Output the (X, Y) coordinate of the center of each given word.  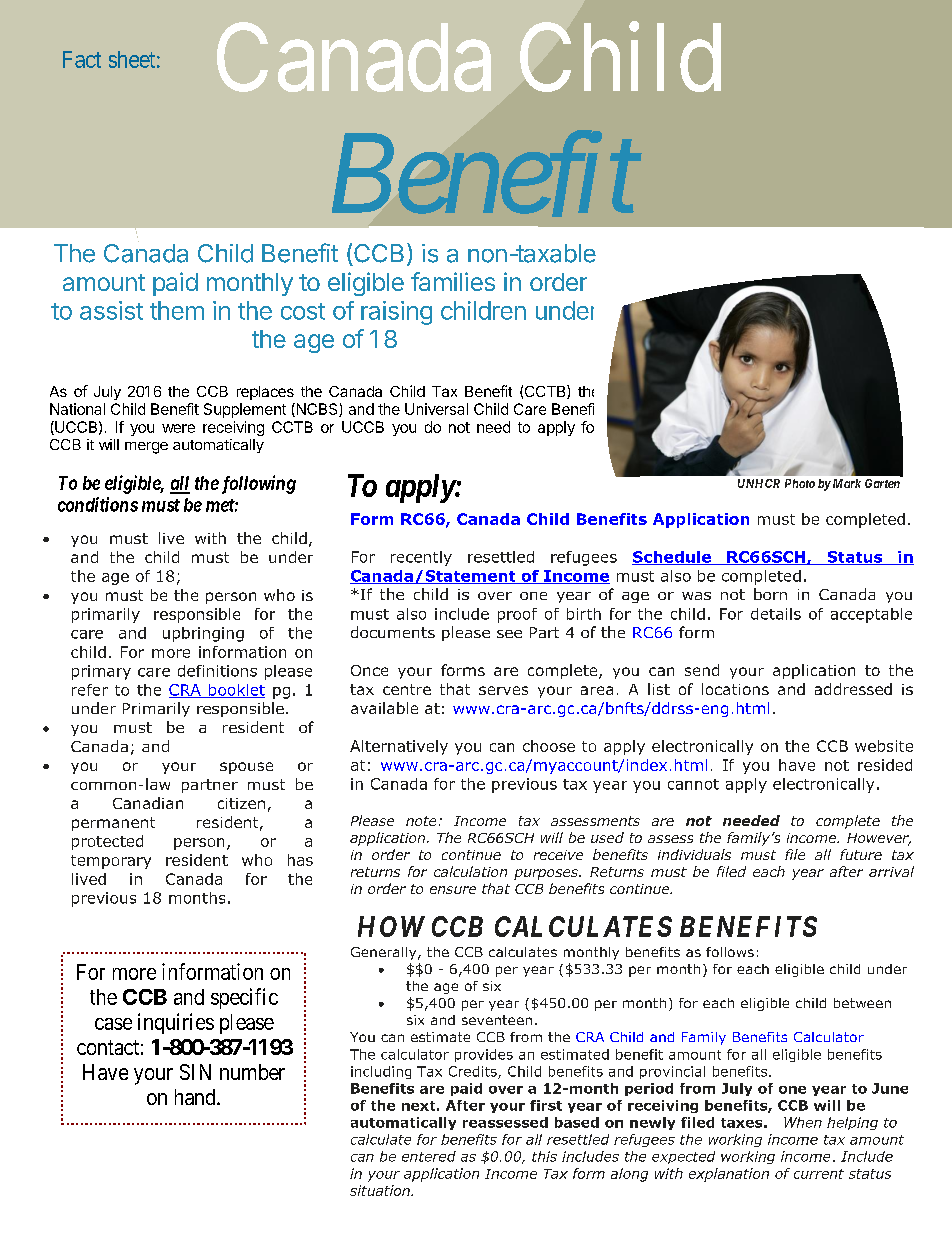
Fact (82, 59)
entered (429, 1156)
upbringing (203, 634)
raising (396, 313)
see (509, 634)
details (776, 614)
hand (196, 1097)
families (453, 281)
